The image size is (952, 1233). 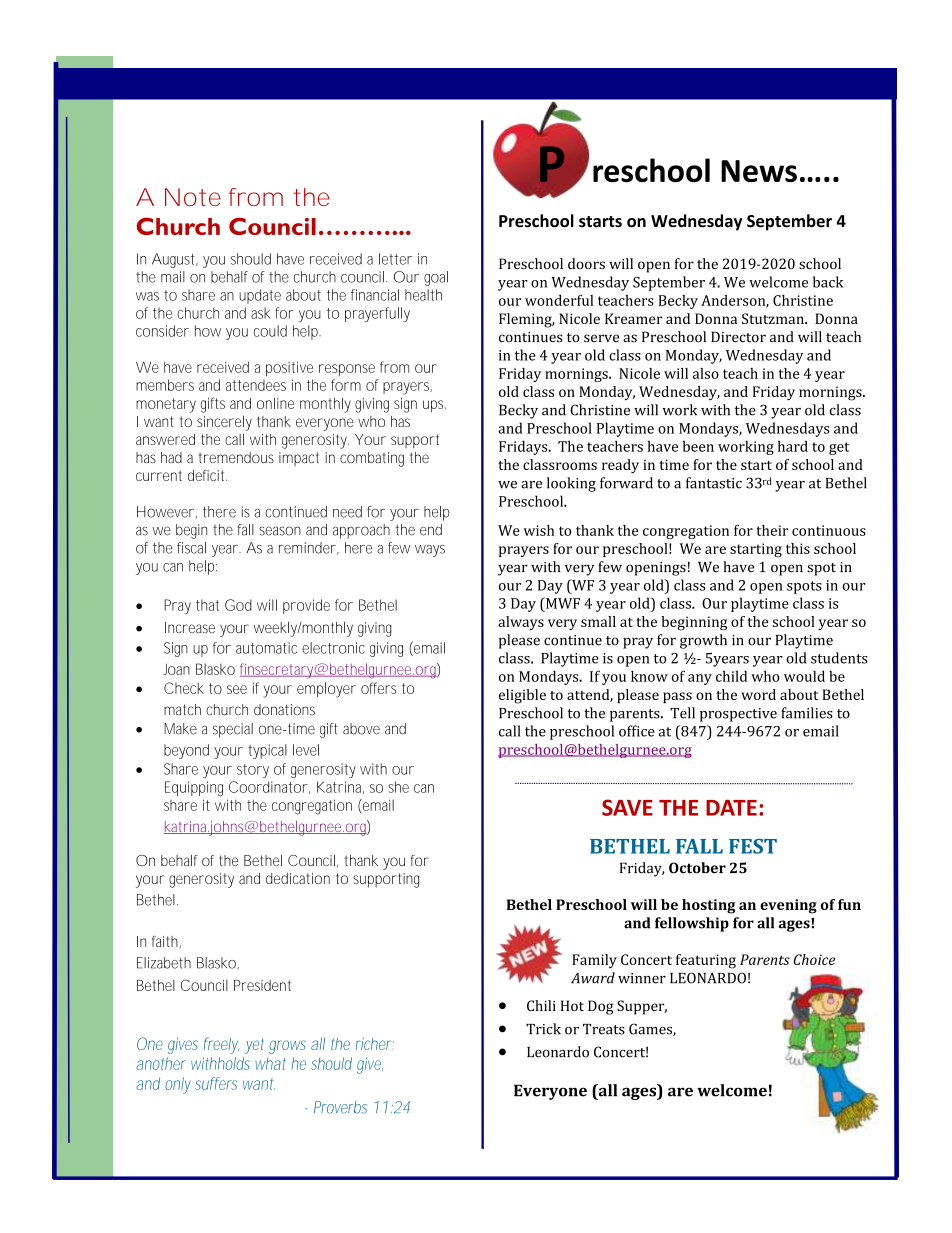 I want to click on Trick, so click(x=543, y=1029).
